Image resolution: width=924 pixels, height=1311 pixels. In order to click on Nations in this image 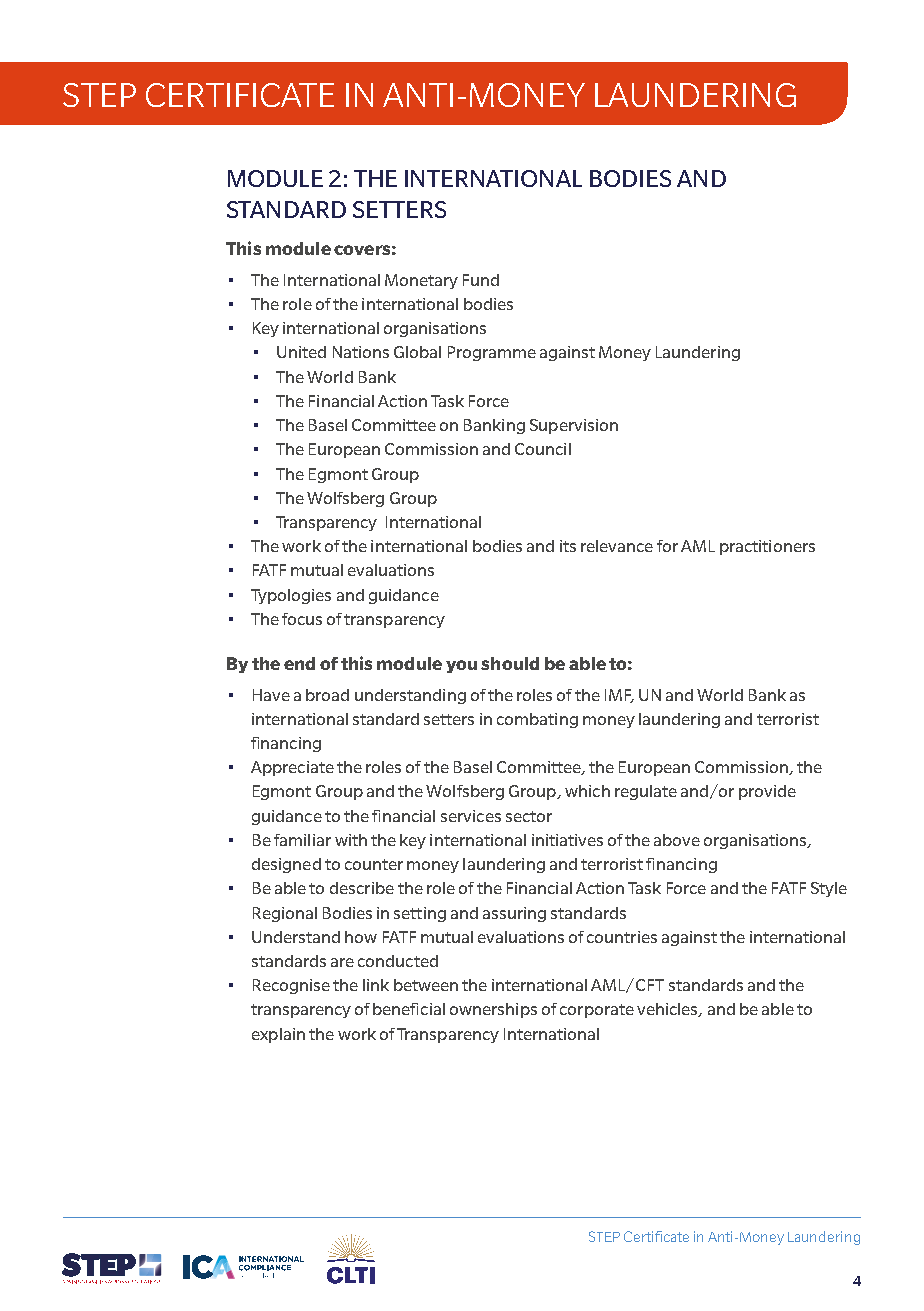, I will do `click(361, 352)`.
